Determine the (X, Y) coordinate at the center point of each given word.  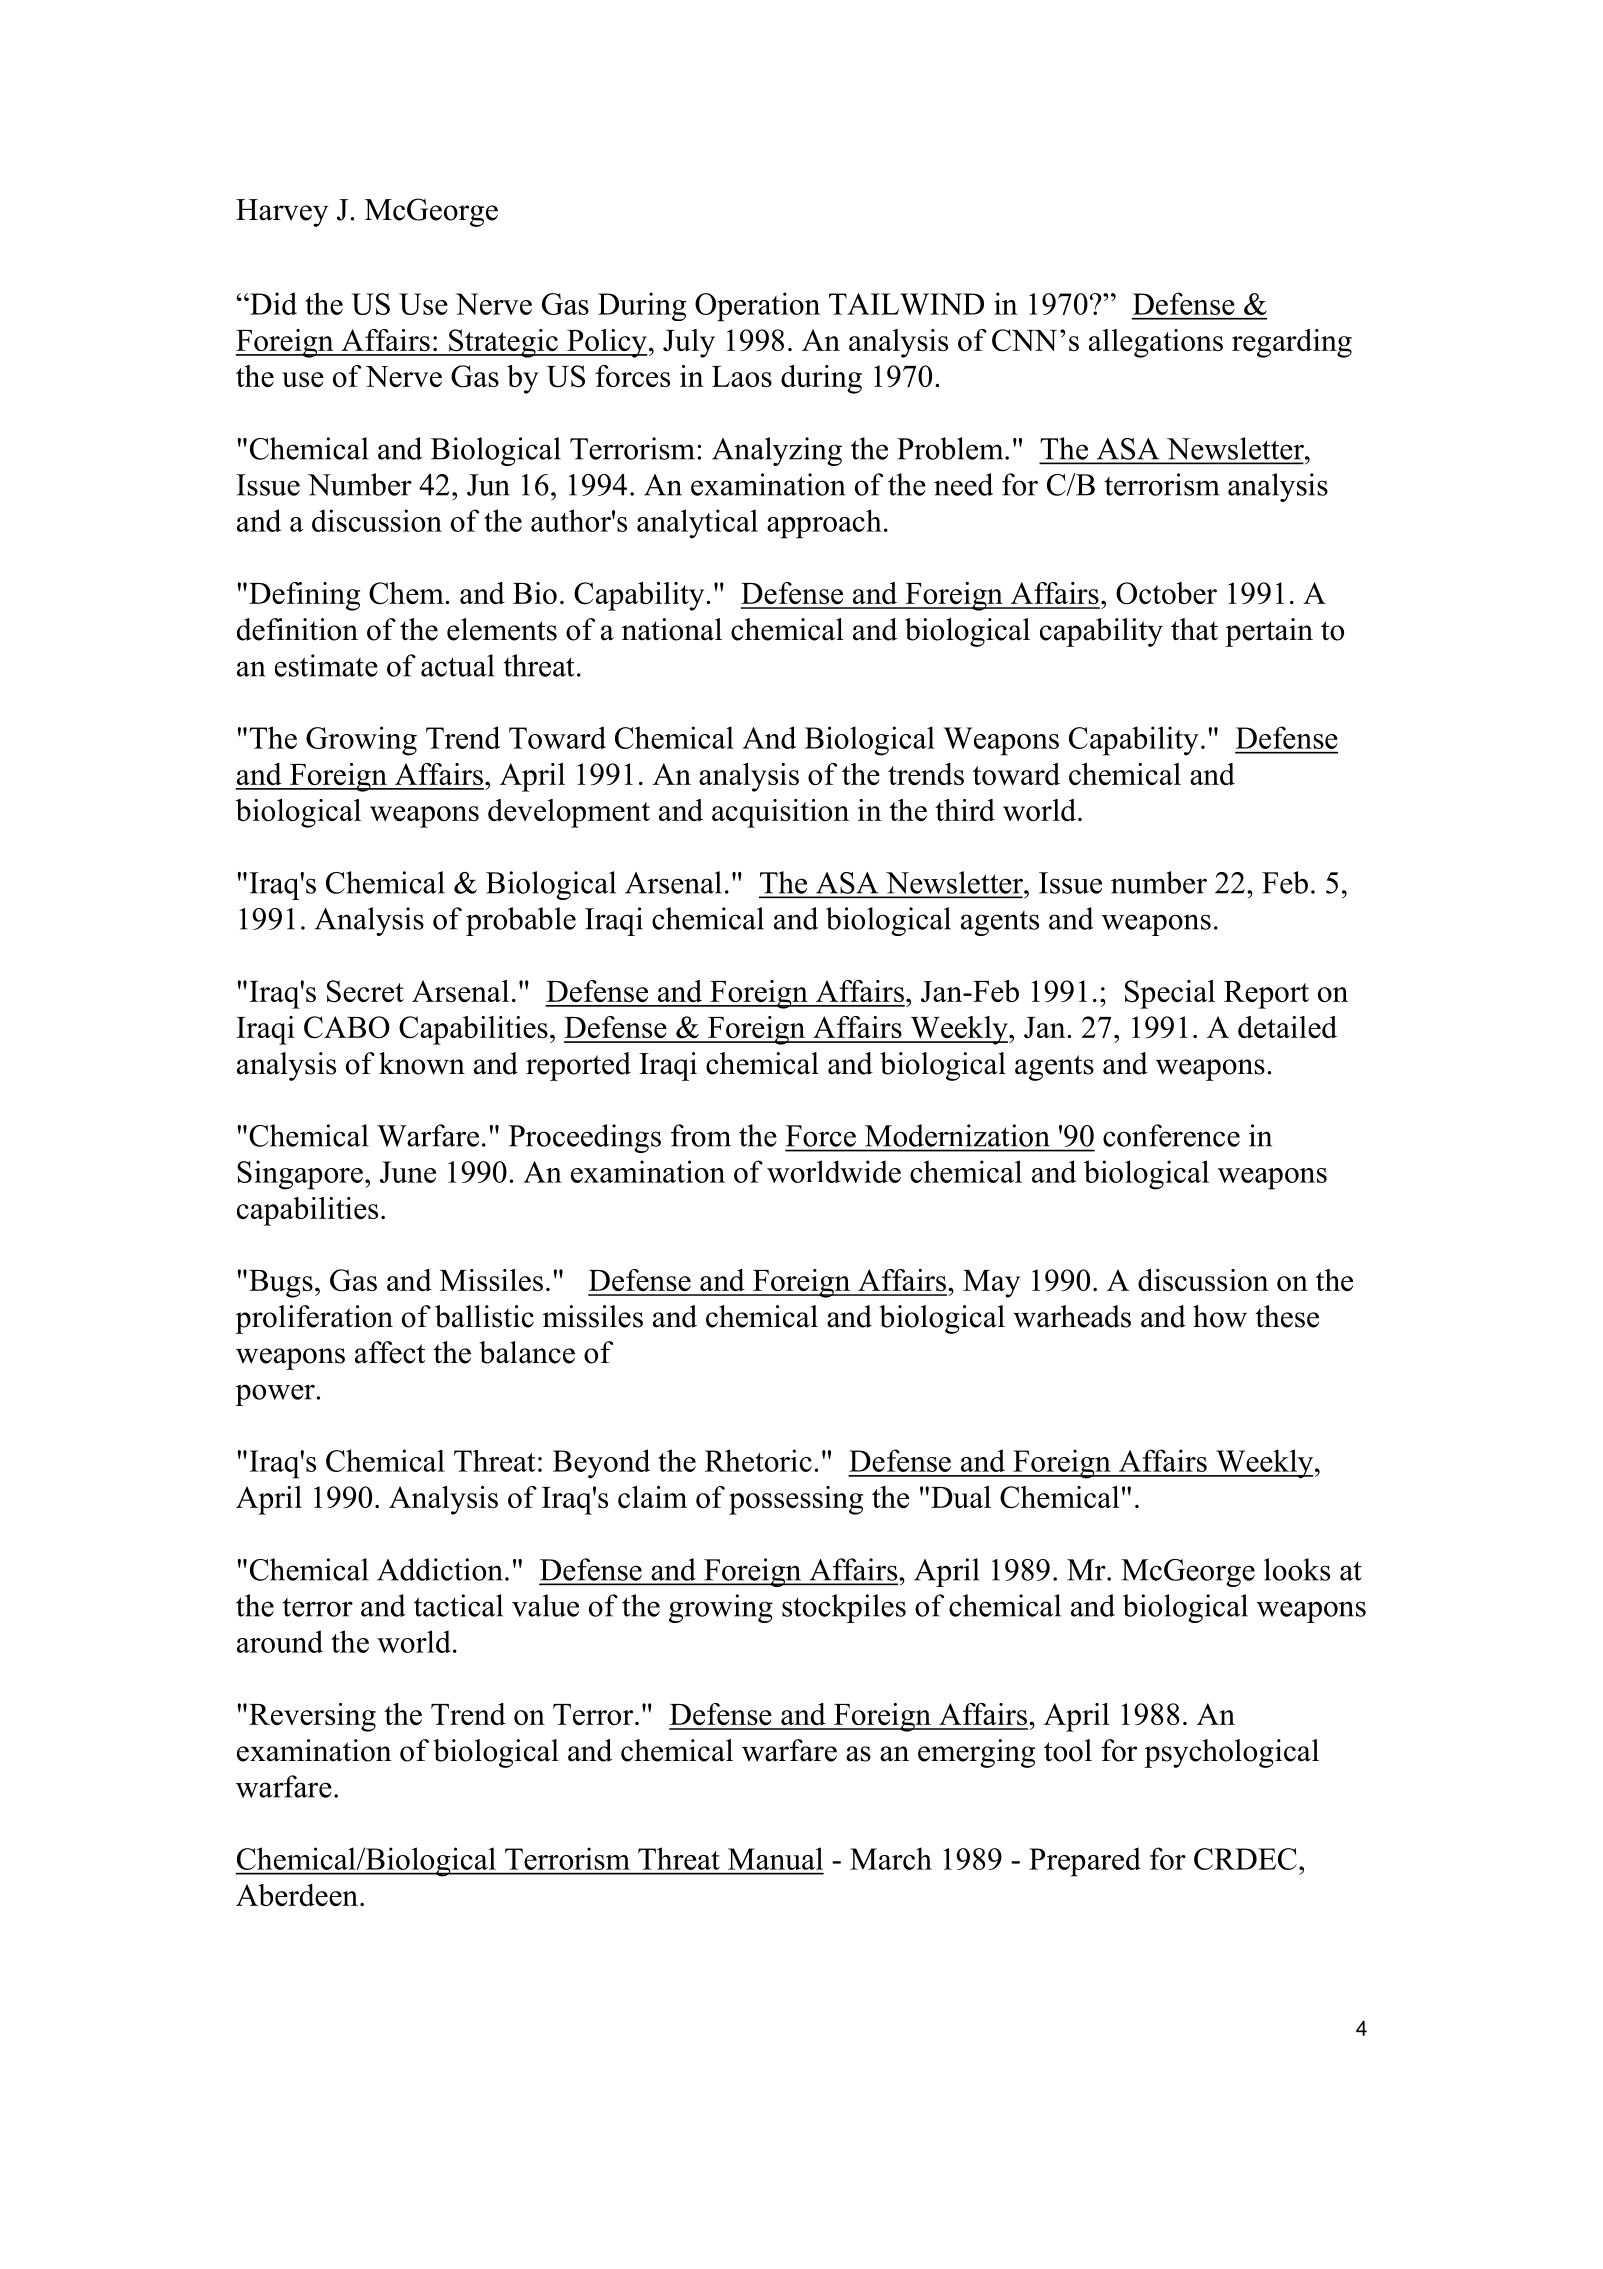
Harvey (282, 213)
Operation (757, 307)
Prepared (1085, 1862)
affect (390, 1352)
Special (1170, 994)
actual (458, 665)
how (1220, 1316)
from (701, 1135)
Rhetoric (758, 1460)
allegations (1156, 343)
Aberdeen (297, 1895)
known (422, 1063)
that (1194, 629)
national (672, 629)
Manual (775, 1858)
